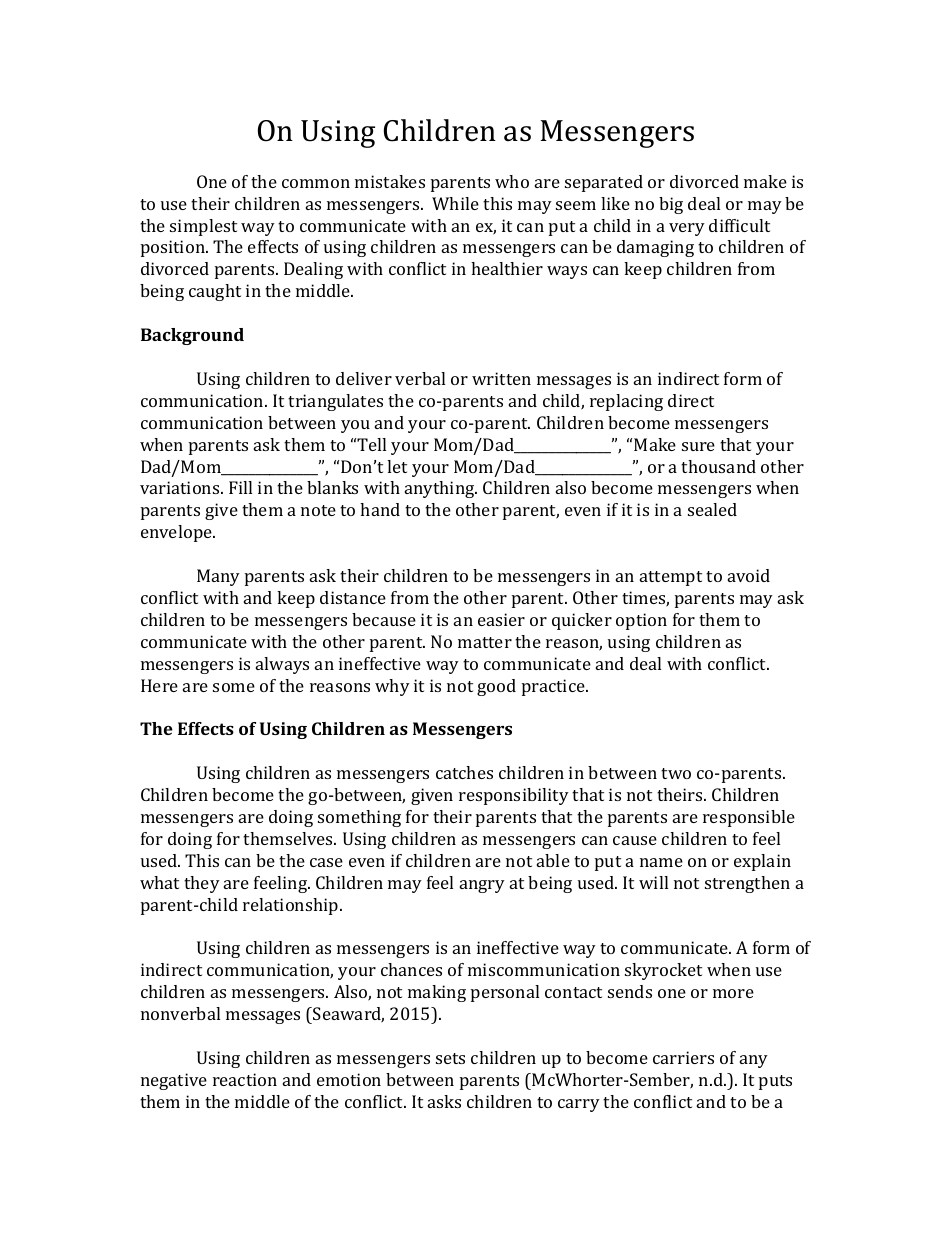 The height and width of the image is (1233, 952). Describe the element at coordinates (687, 229) in the image. I see `very` at that location.
